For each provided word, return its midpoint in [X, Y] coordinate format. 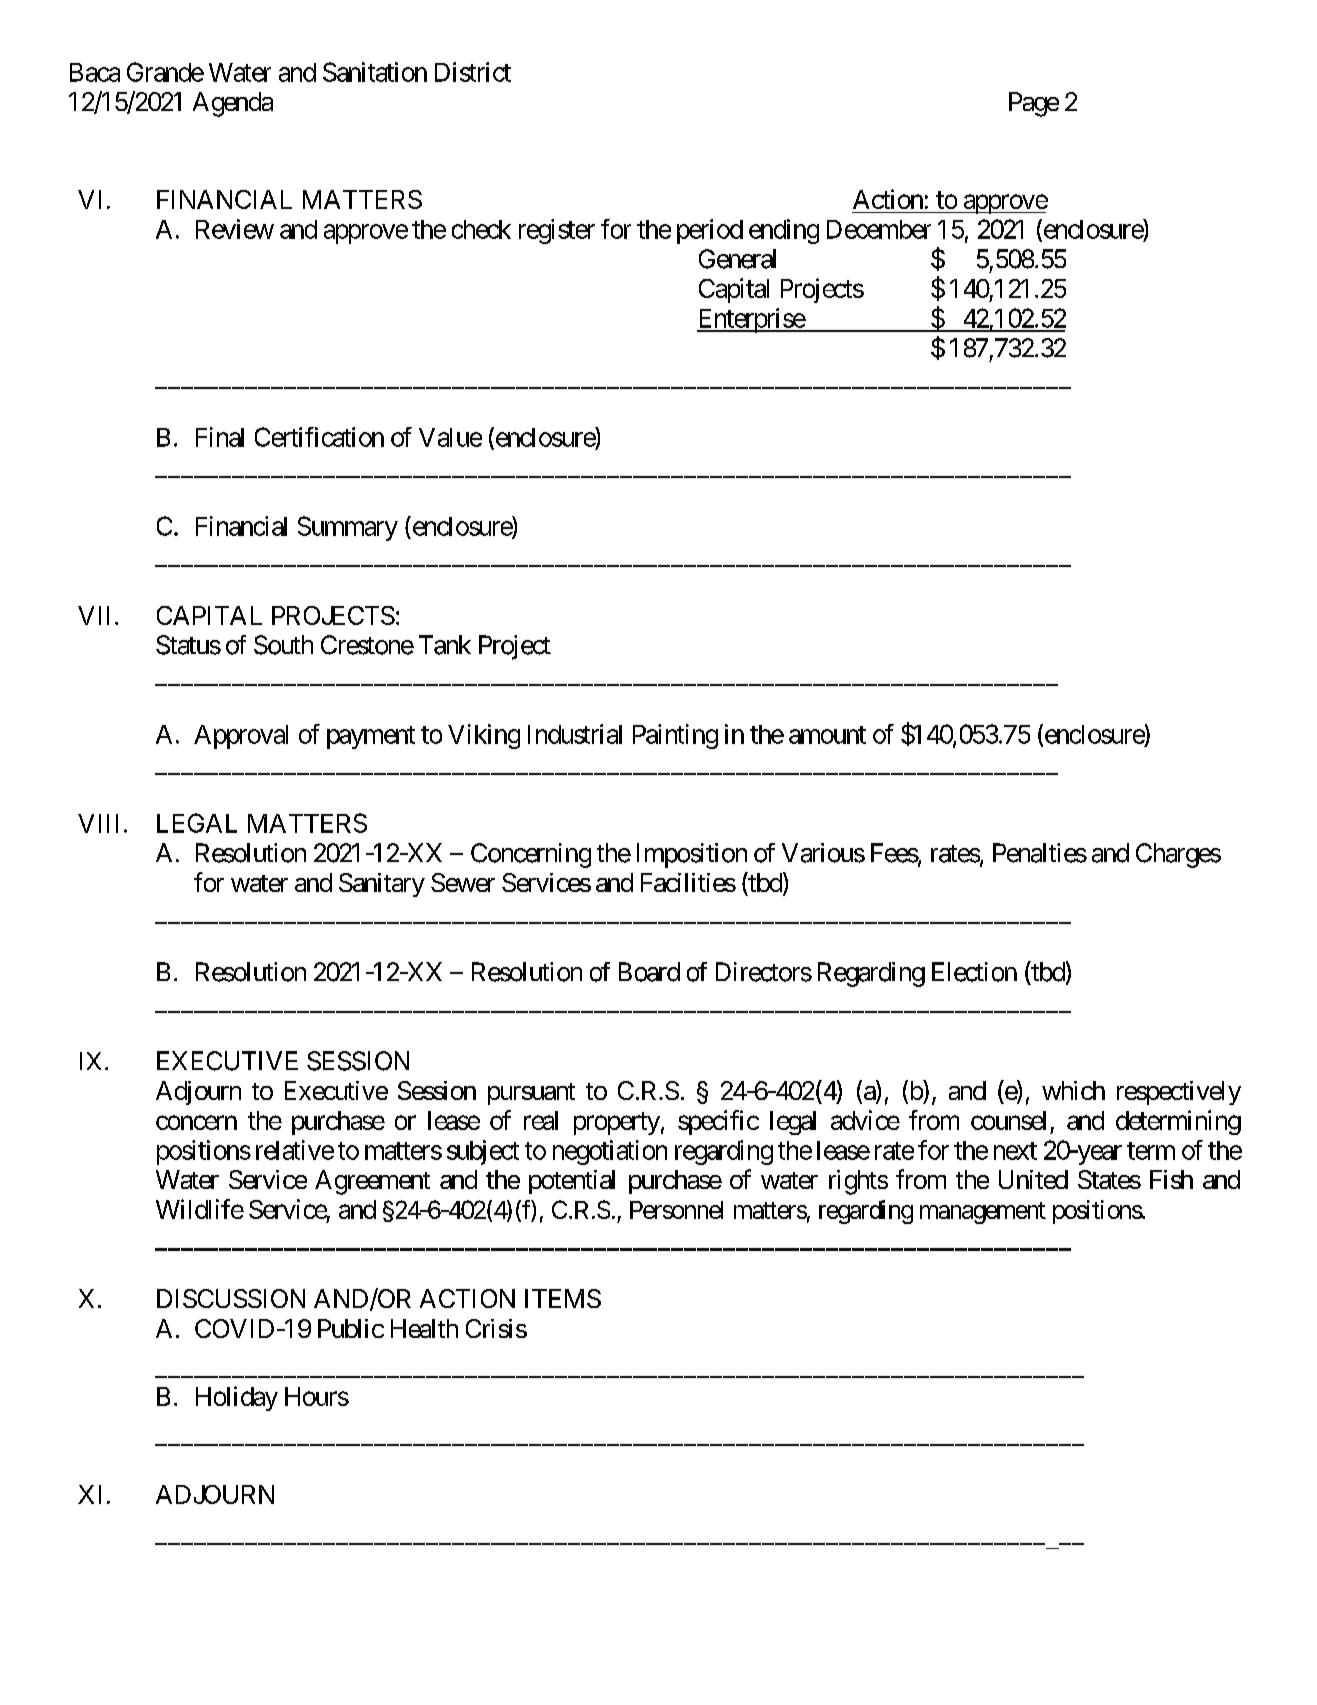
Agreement [372, 1182]
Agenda [233, 104]
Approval [241, 737]
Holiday [237, 1398]
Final [220, 437]
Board [649, 972]
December [879, 229]
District [473, 72]
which [1073, 1090]
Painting [675, 736]
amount [827, 735]
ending [784, 231]
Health [424, 1328]
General [737, 259]
